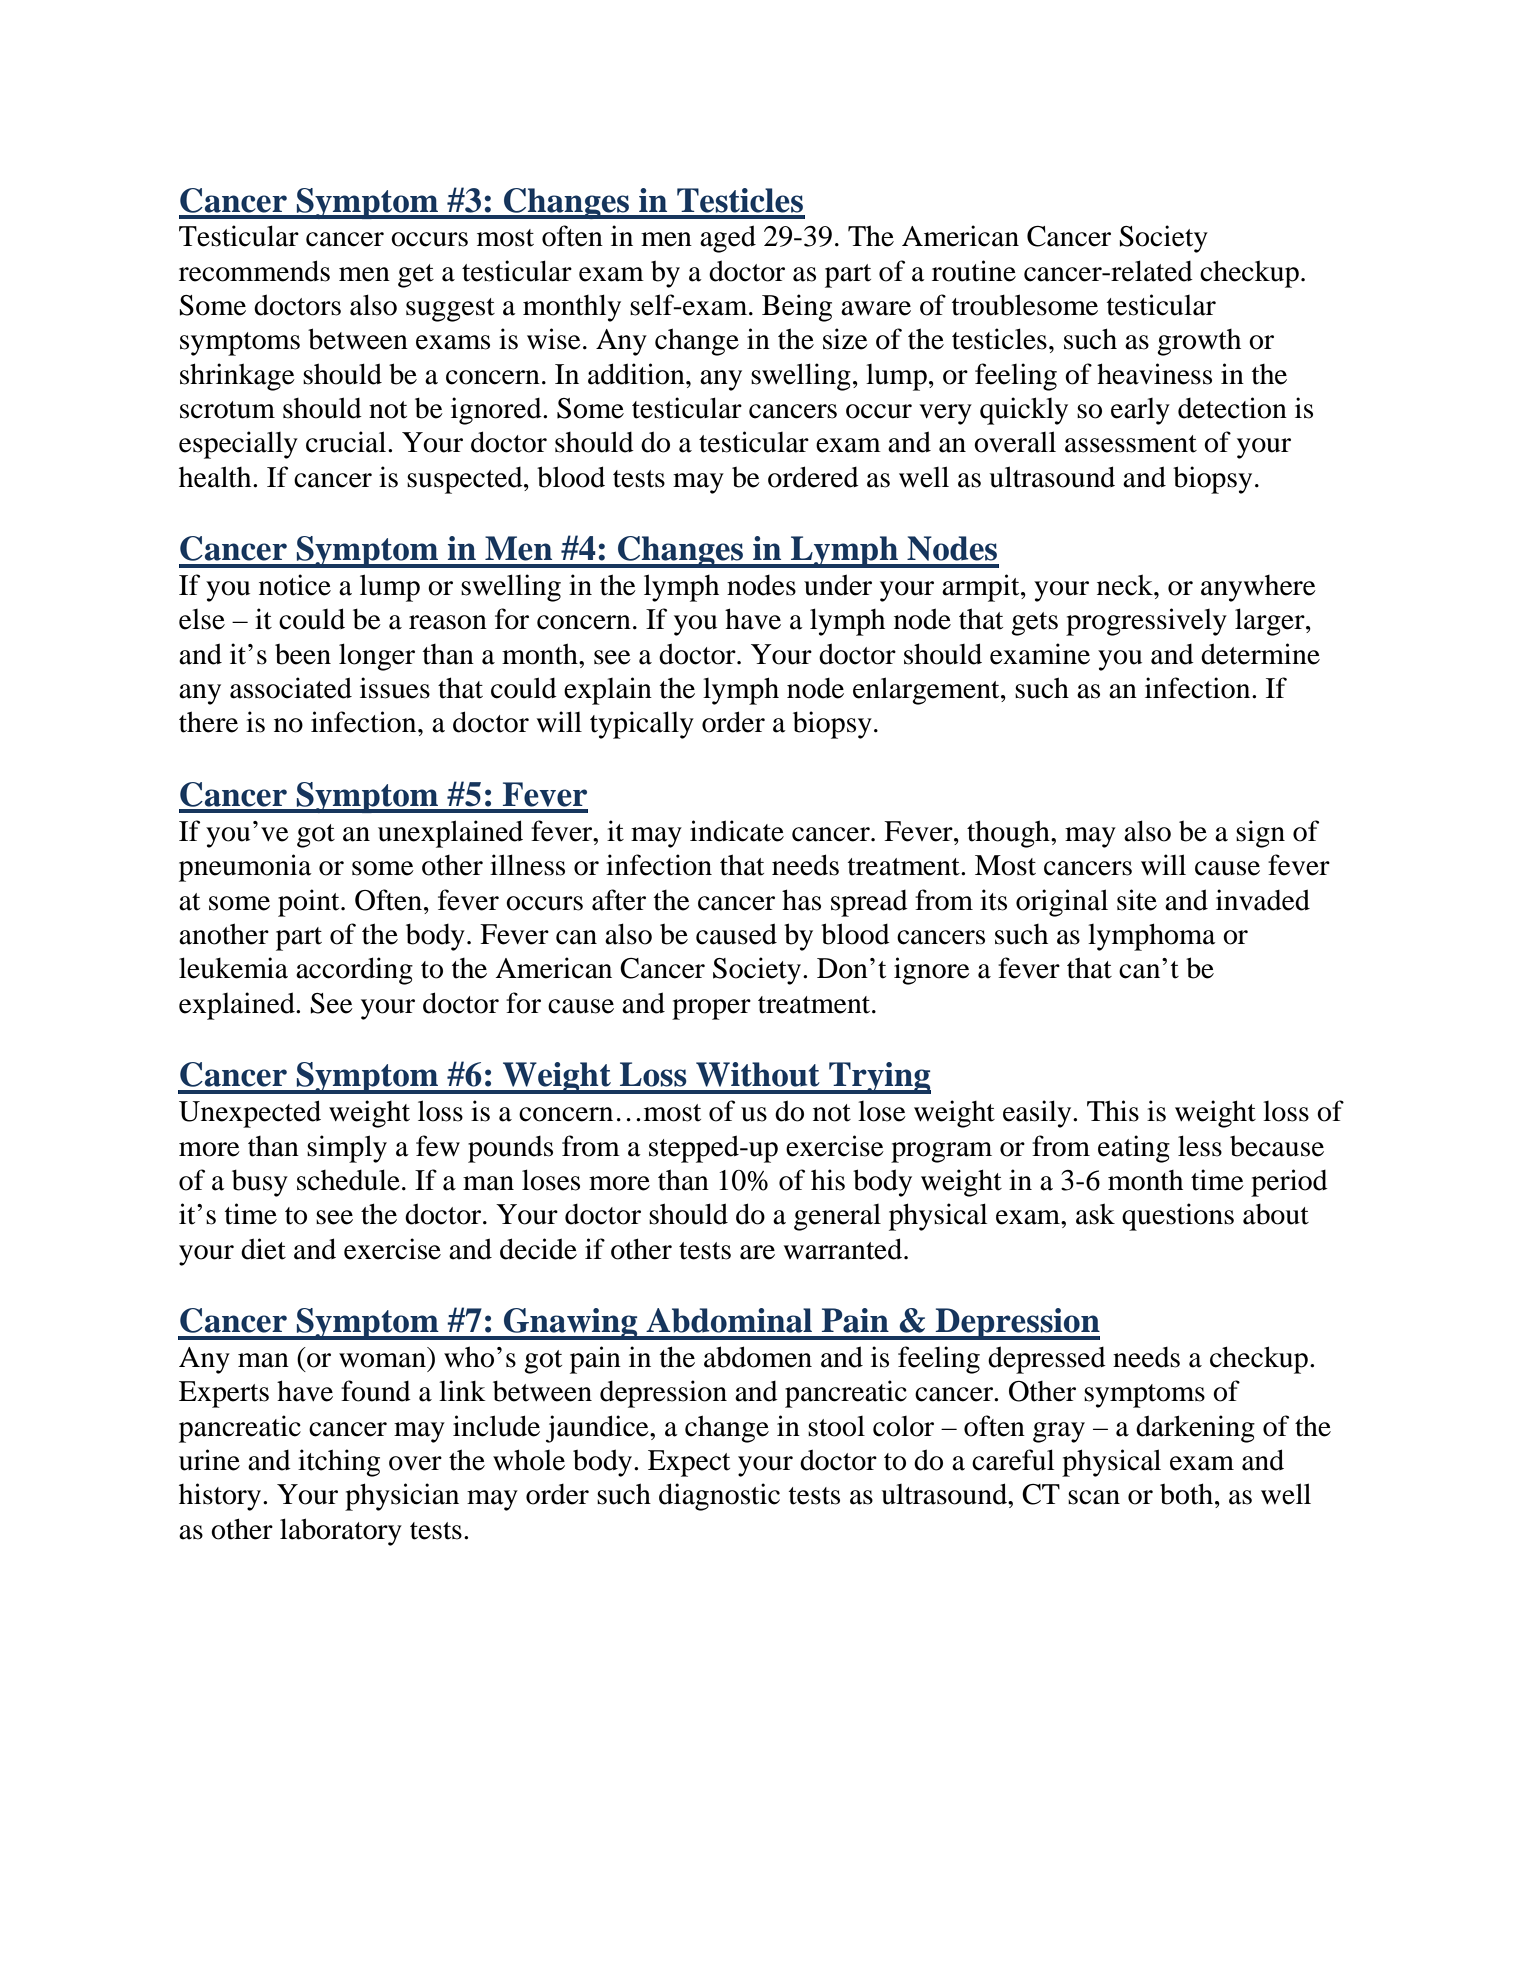 The width and height of the screenshot is (1521, 1969). Describe the element at coordinates (838, 585) in the screenshot. I see `under` at that location.
